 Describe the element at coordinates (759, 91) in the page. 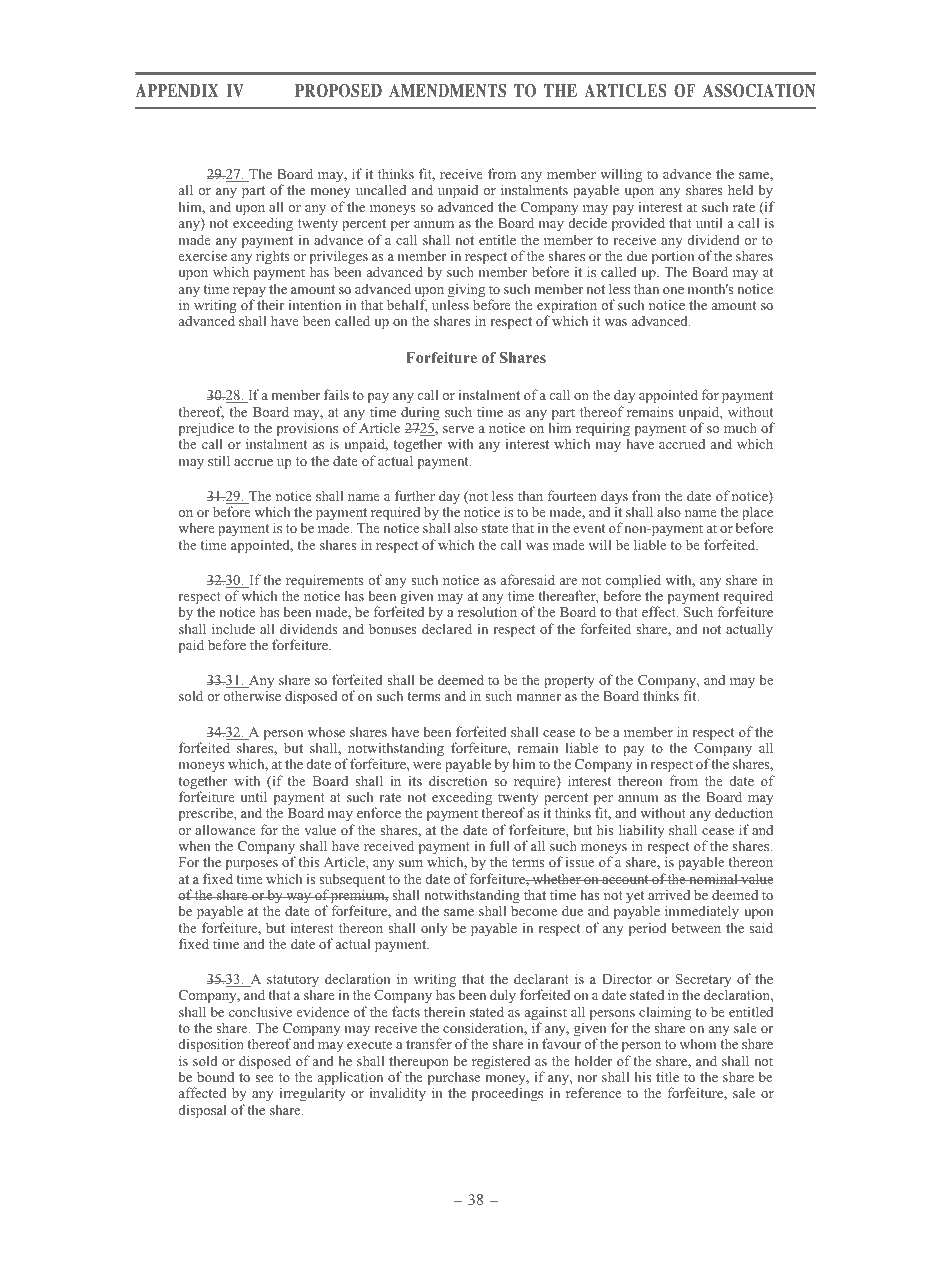

I see `ASSOCIATION` at that location.
